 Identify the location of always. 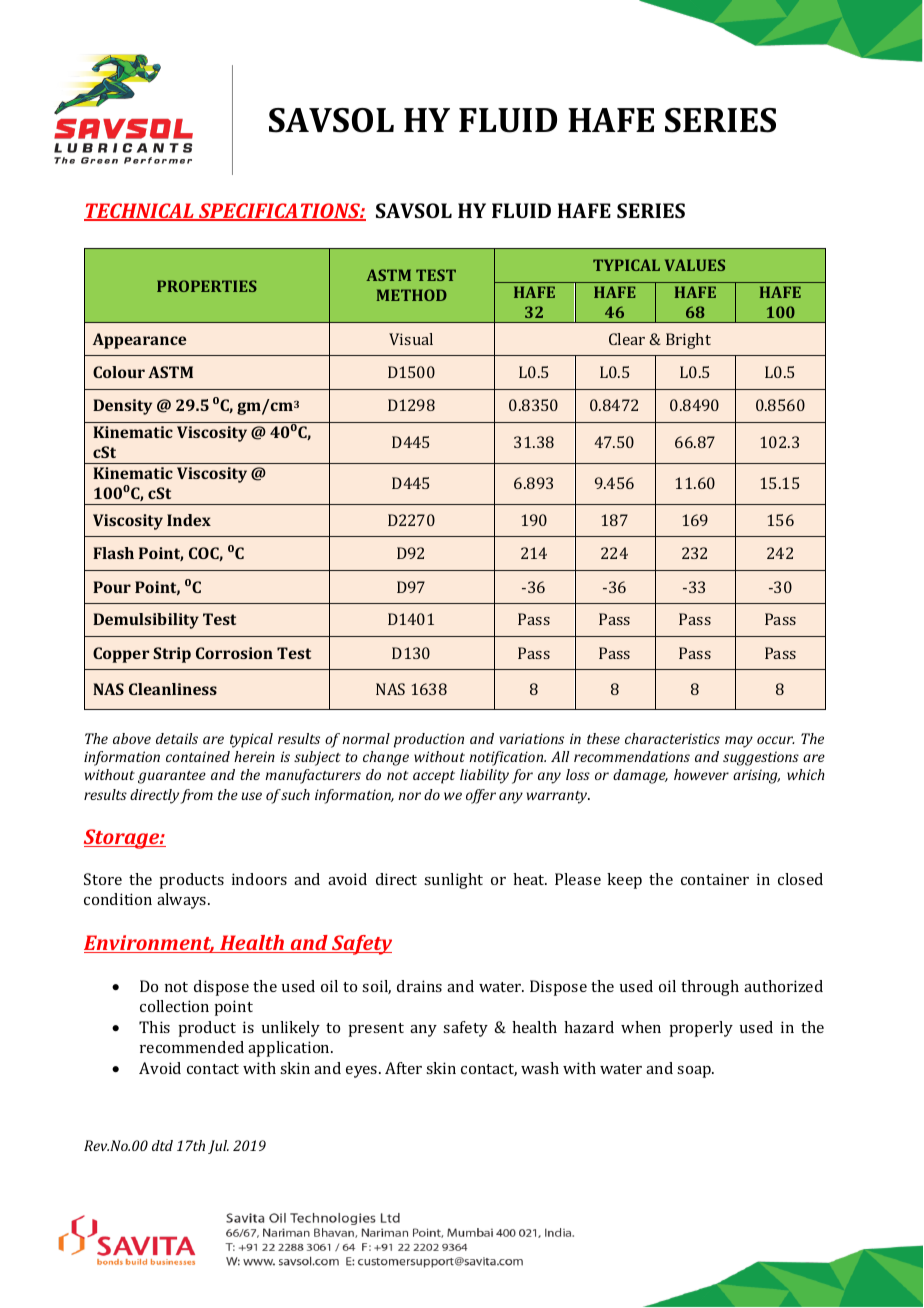
(183, 901).
